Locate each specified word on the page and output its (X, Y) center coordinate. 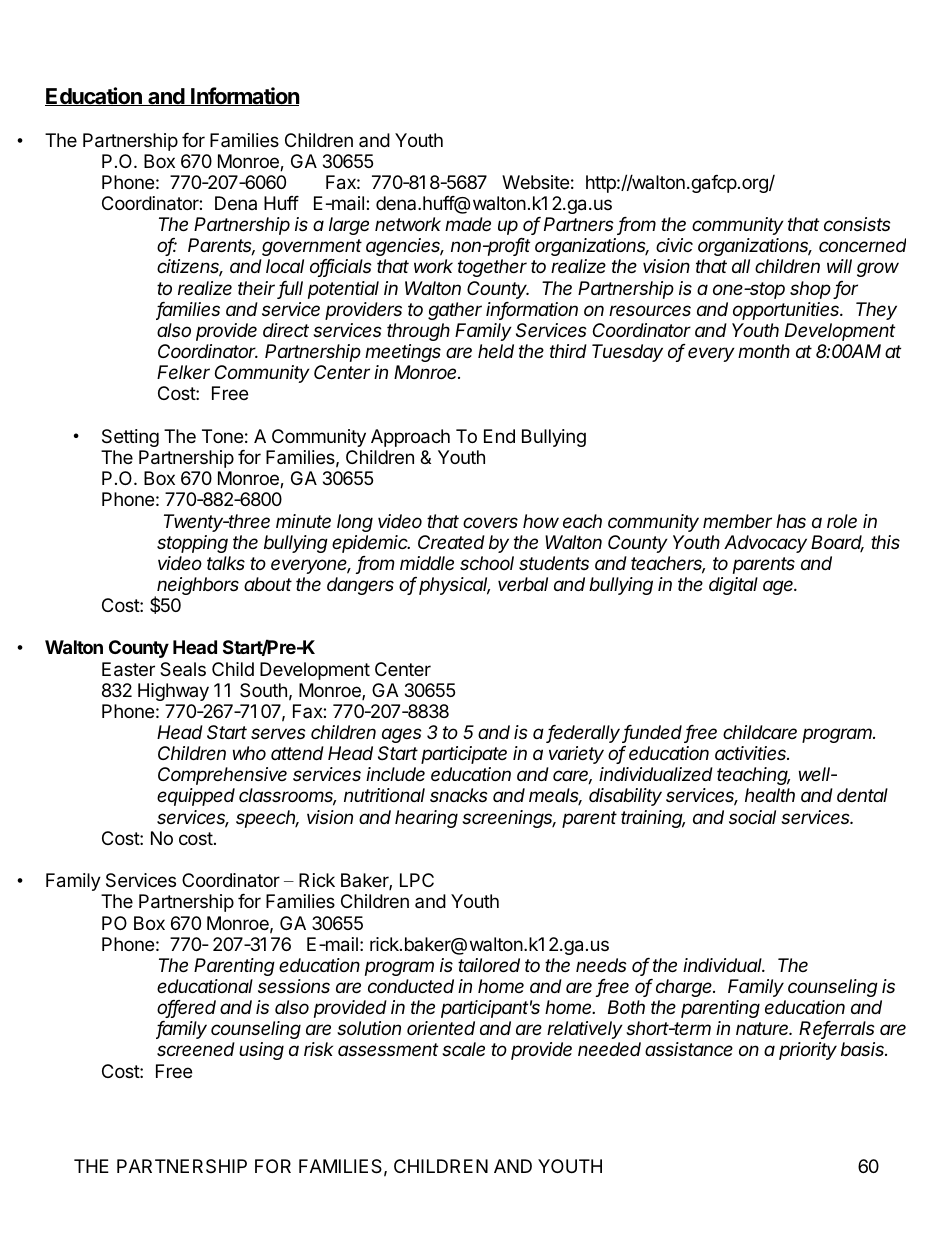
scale (463, 1049)
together (492, 268)
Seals (183, 669)
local (285, 266)
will (839, 266)
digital (733, 586)
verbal (523, 584)
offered (186, 1008)
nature (763, 1028)
